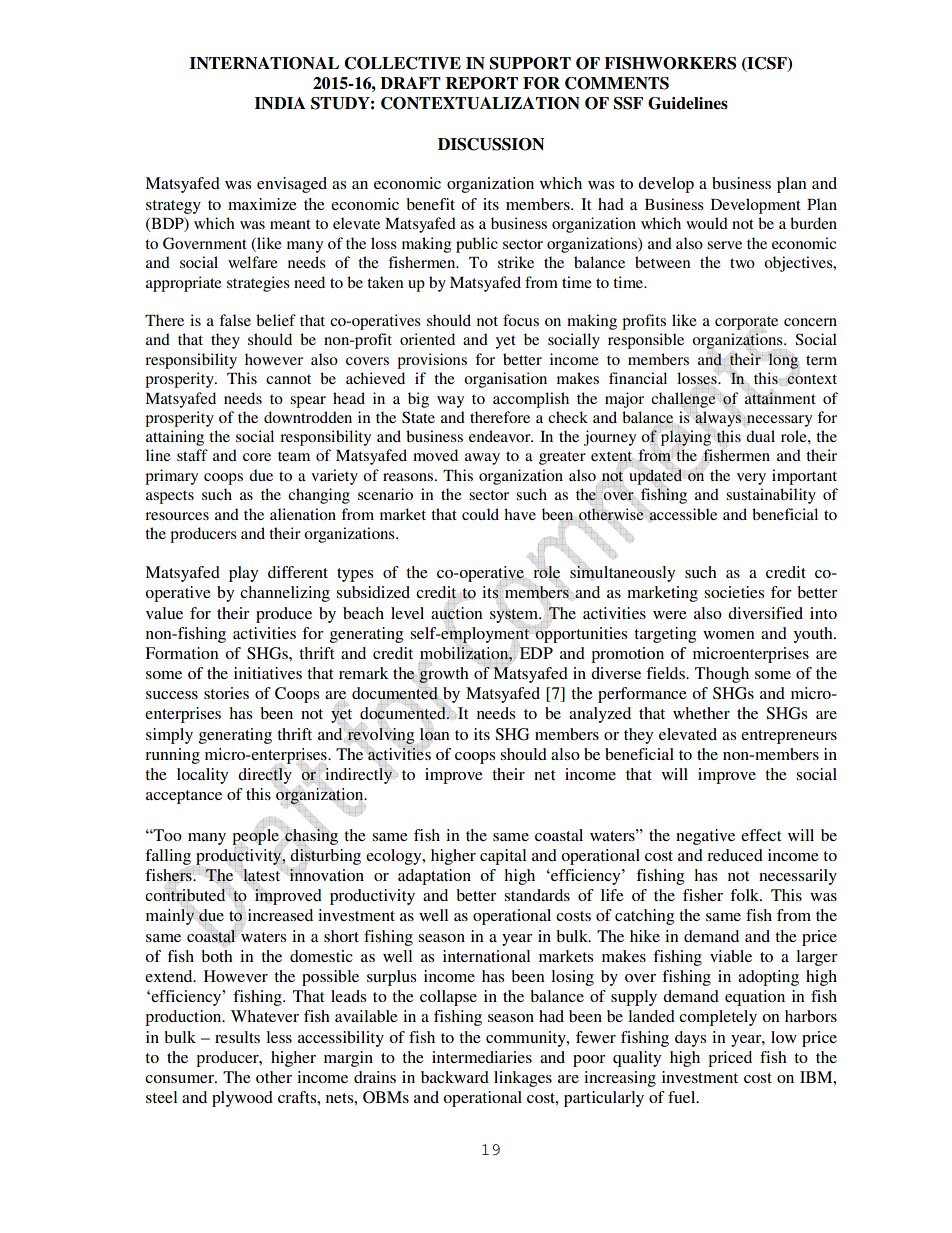  I want to click on system, so click(515, 616).
